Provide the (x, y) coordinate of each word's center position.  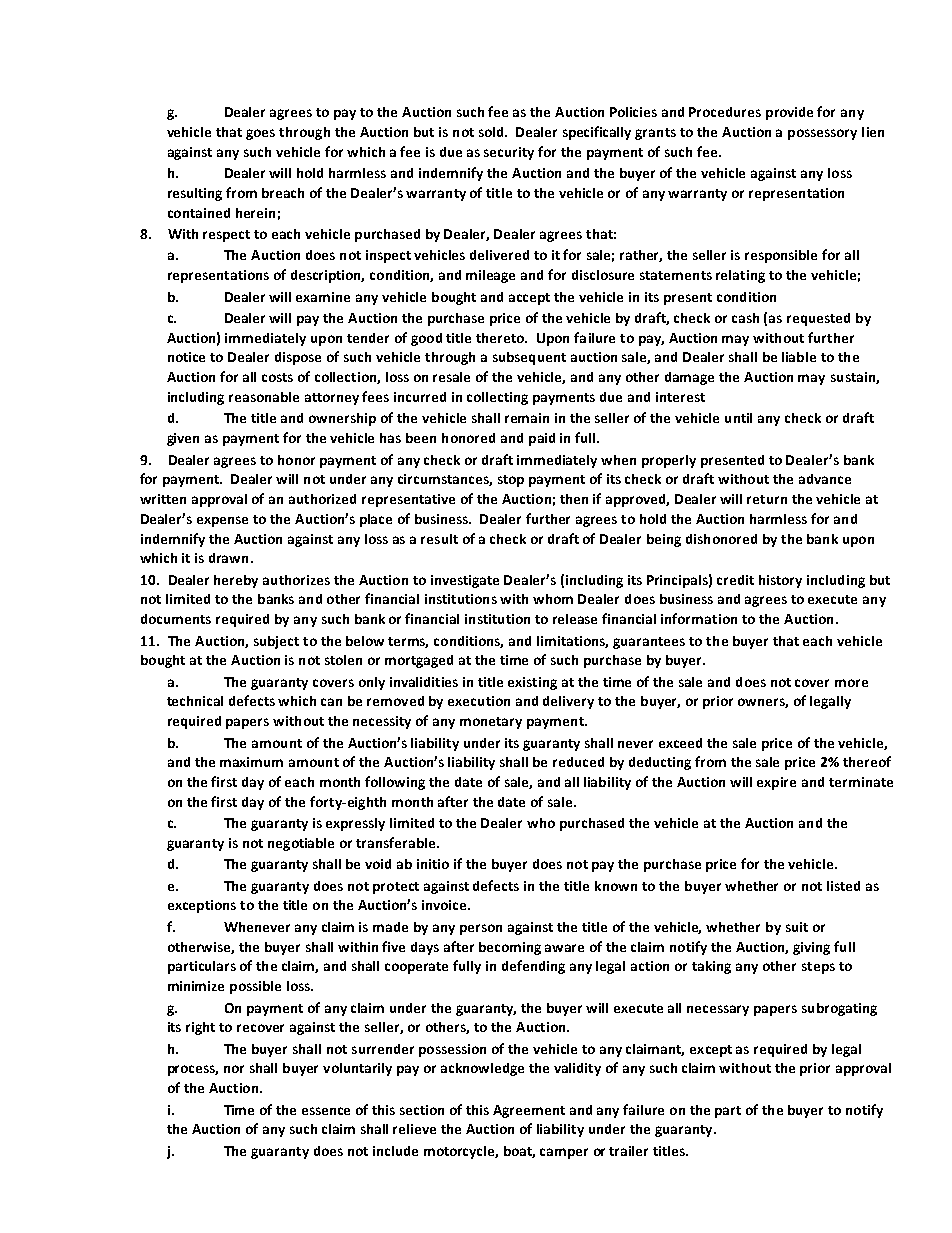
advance (825, 479)
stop (511, 481)
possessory (822, 134)
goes (260, 134)
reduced (578, 762)
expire (776, 783)
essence (326, 1111)
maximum (251, 762)
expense (222, 521)
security (509, 153)
